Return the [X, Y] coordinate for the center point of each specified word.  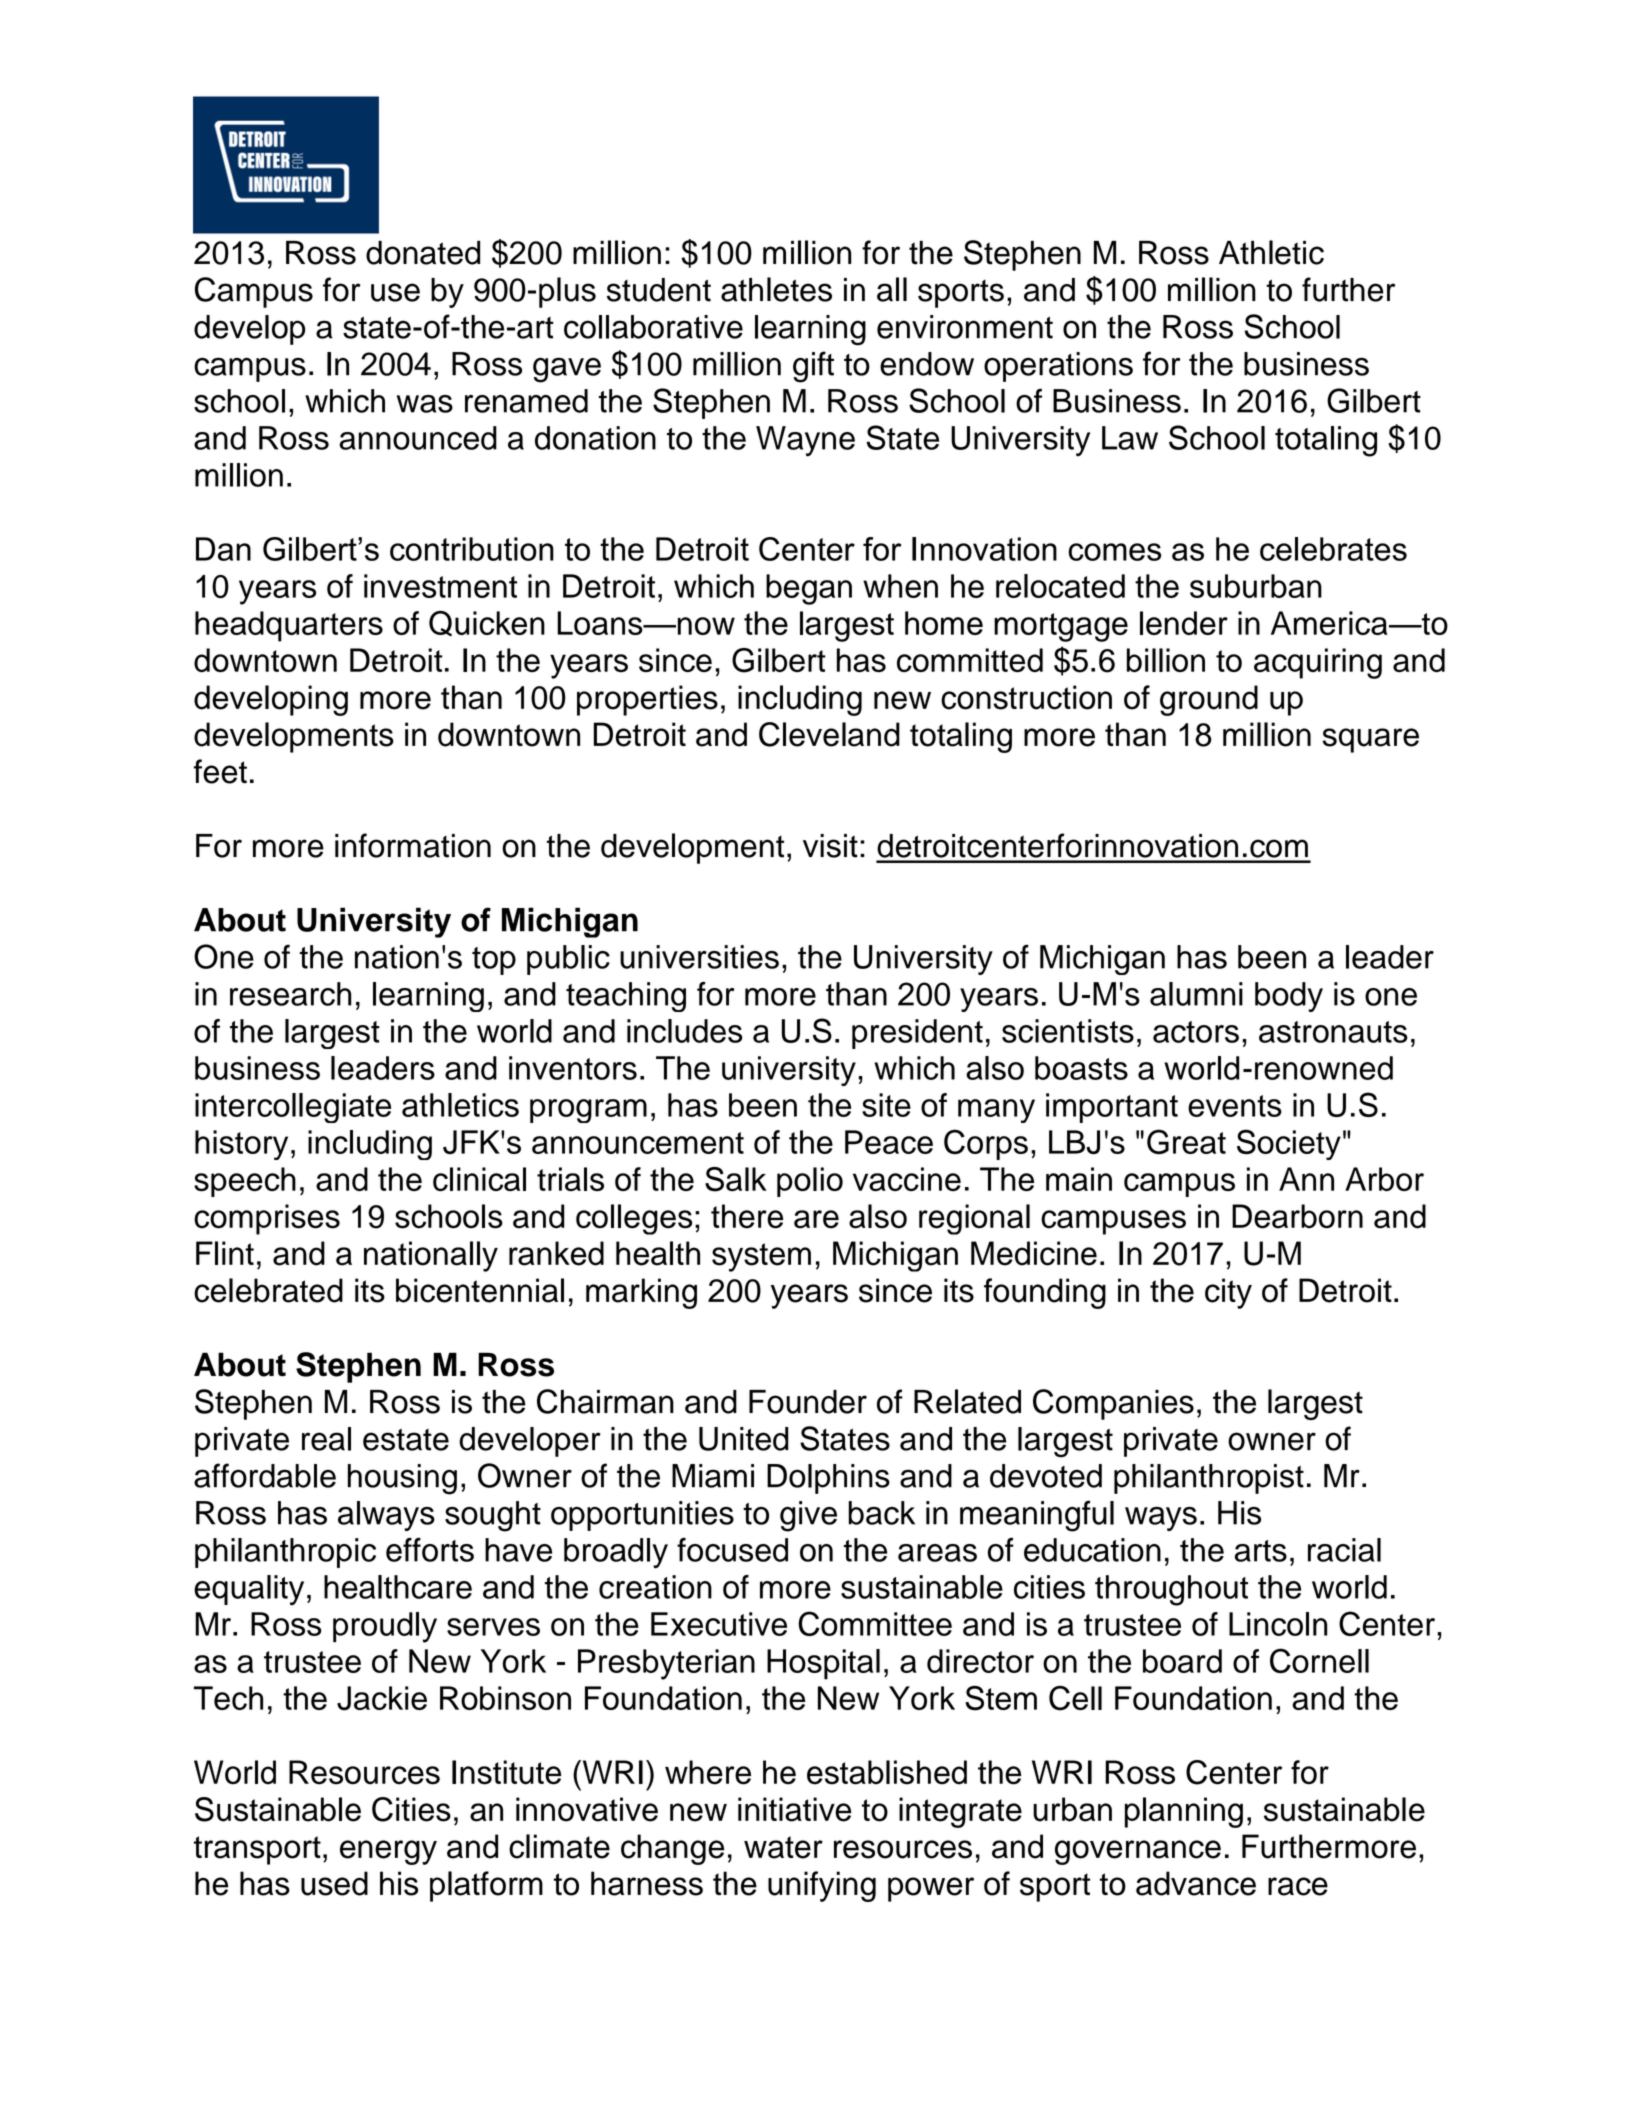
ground [1209, 700]
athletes [776, 289]
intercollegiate [293, 1108]
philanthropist [1209, 1479]
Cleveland [829, 734]
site [886, 1105]
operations [1058, 367]
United [743, 1439]
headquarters [289, 626]
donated [423, 252]
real [326, 1439]
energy [388, 1852]
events [1235, 1106]
